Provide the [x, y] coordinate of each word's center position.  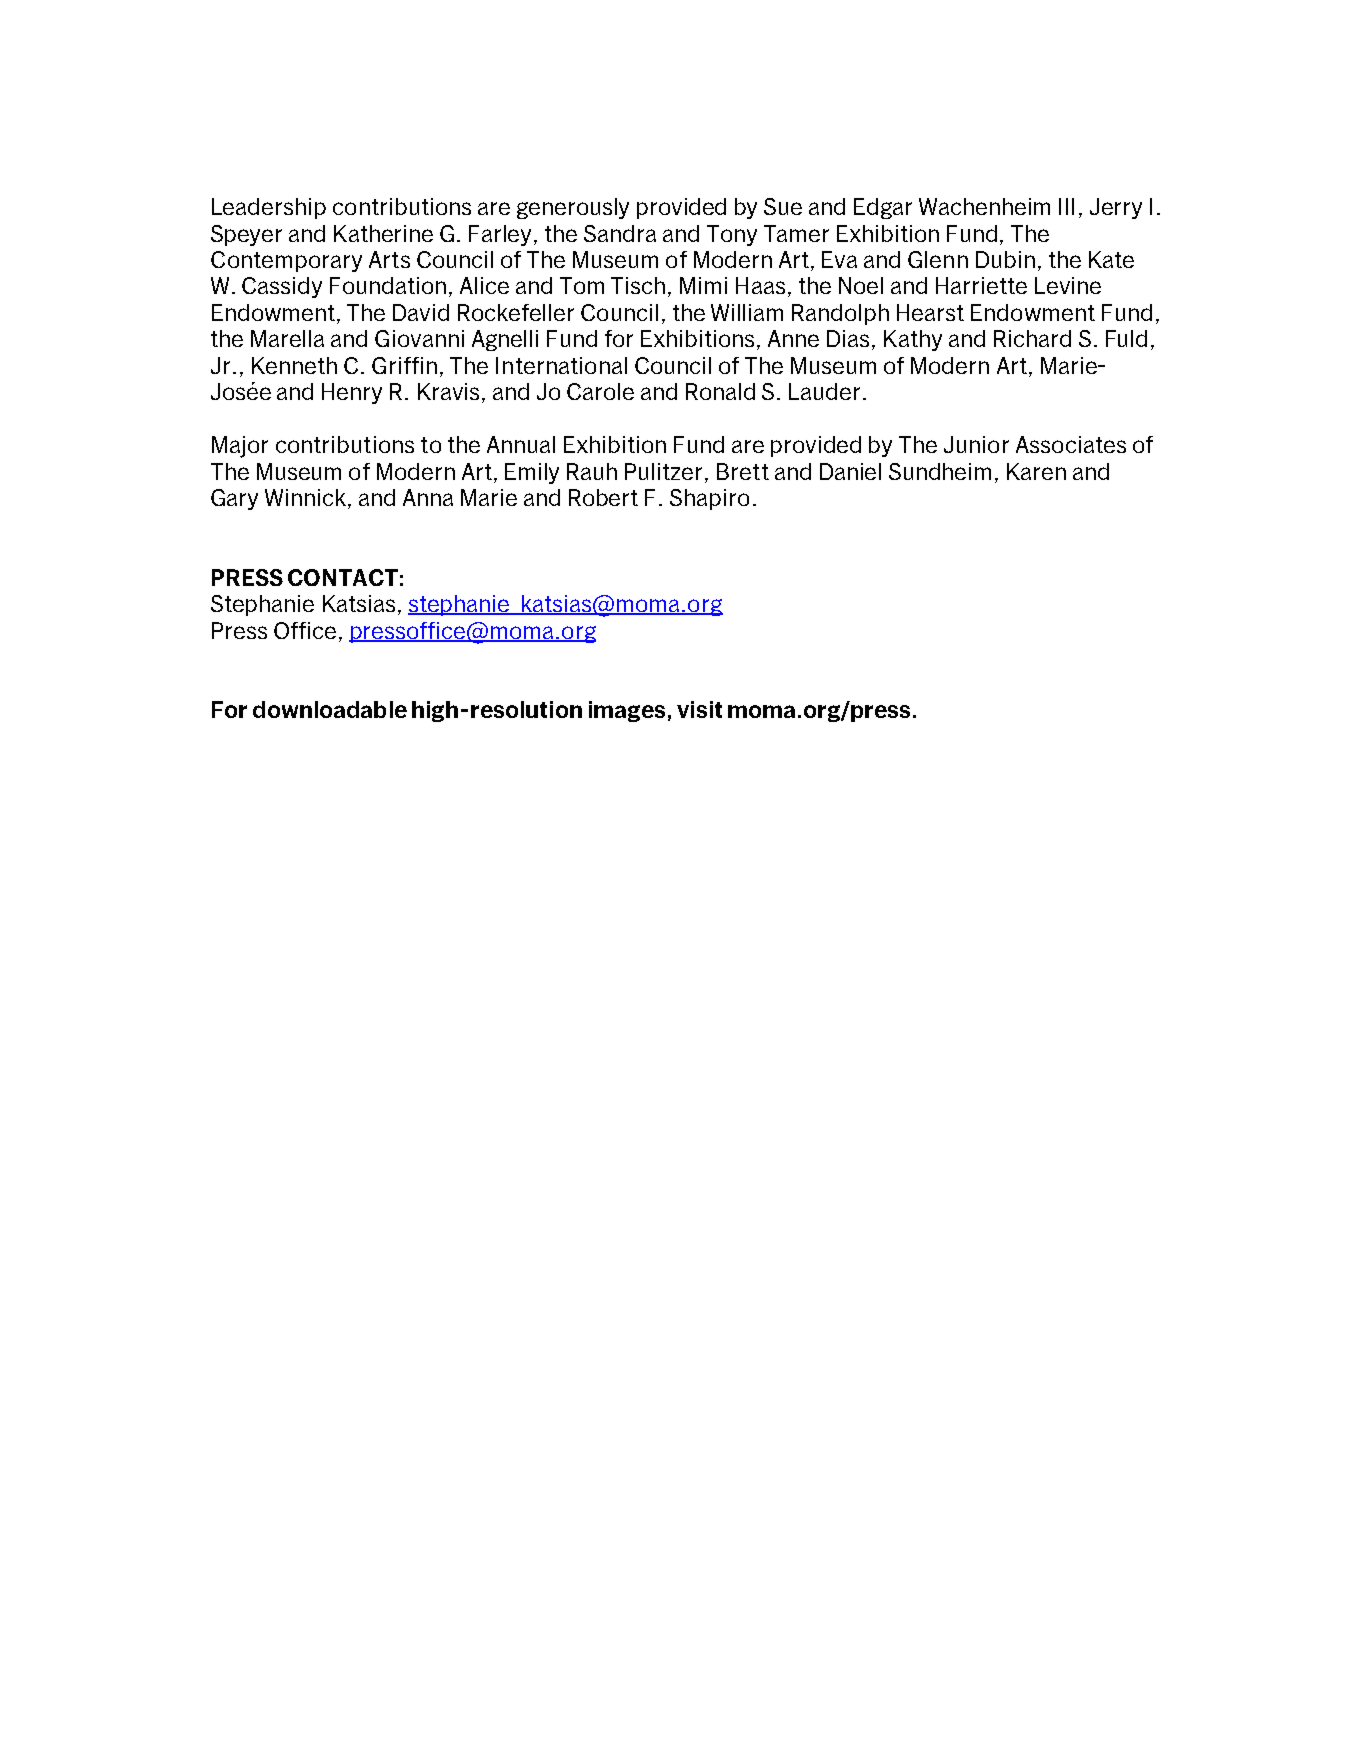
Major [240, 447]
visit [699, 709]
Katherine [383, 233]
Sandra [620, 233]
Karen [1036, 471]
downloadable [330, 709]
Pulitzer [665, 473]
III [1066, 206]
